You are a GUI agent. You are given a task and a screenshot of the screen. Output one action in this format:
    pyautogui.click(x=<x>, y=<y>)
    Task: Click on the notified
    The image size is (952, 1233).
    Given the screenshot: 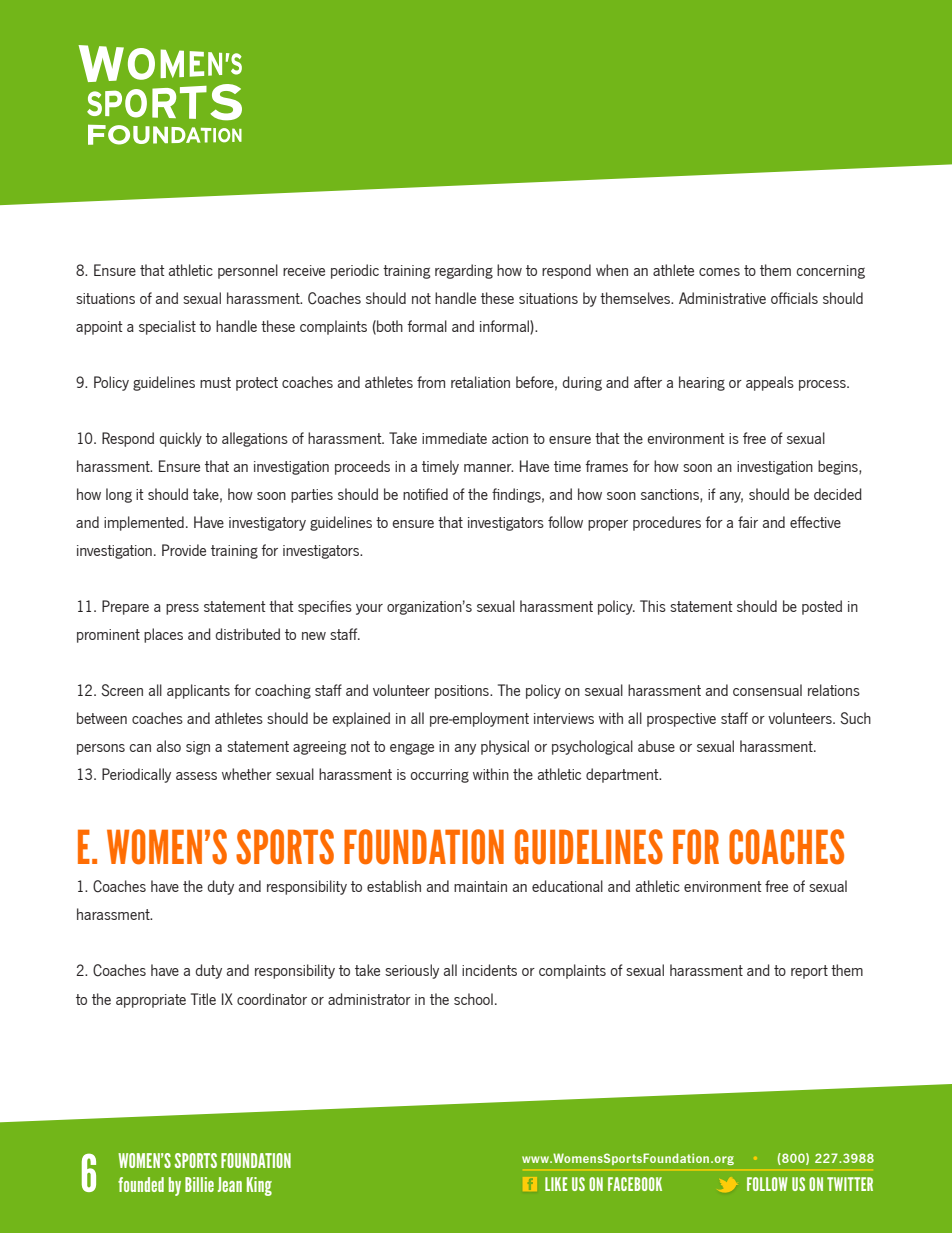 What is the action you would take?
    pyautogui.click(x=425, y=494)
